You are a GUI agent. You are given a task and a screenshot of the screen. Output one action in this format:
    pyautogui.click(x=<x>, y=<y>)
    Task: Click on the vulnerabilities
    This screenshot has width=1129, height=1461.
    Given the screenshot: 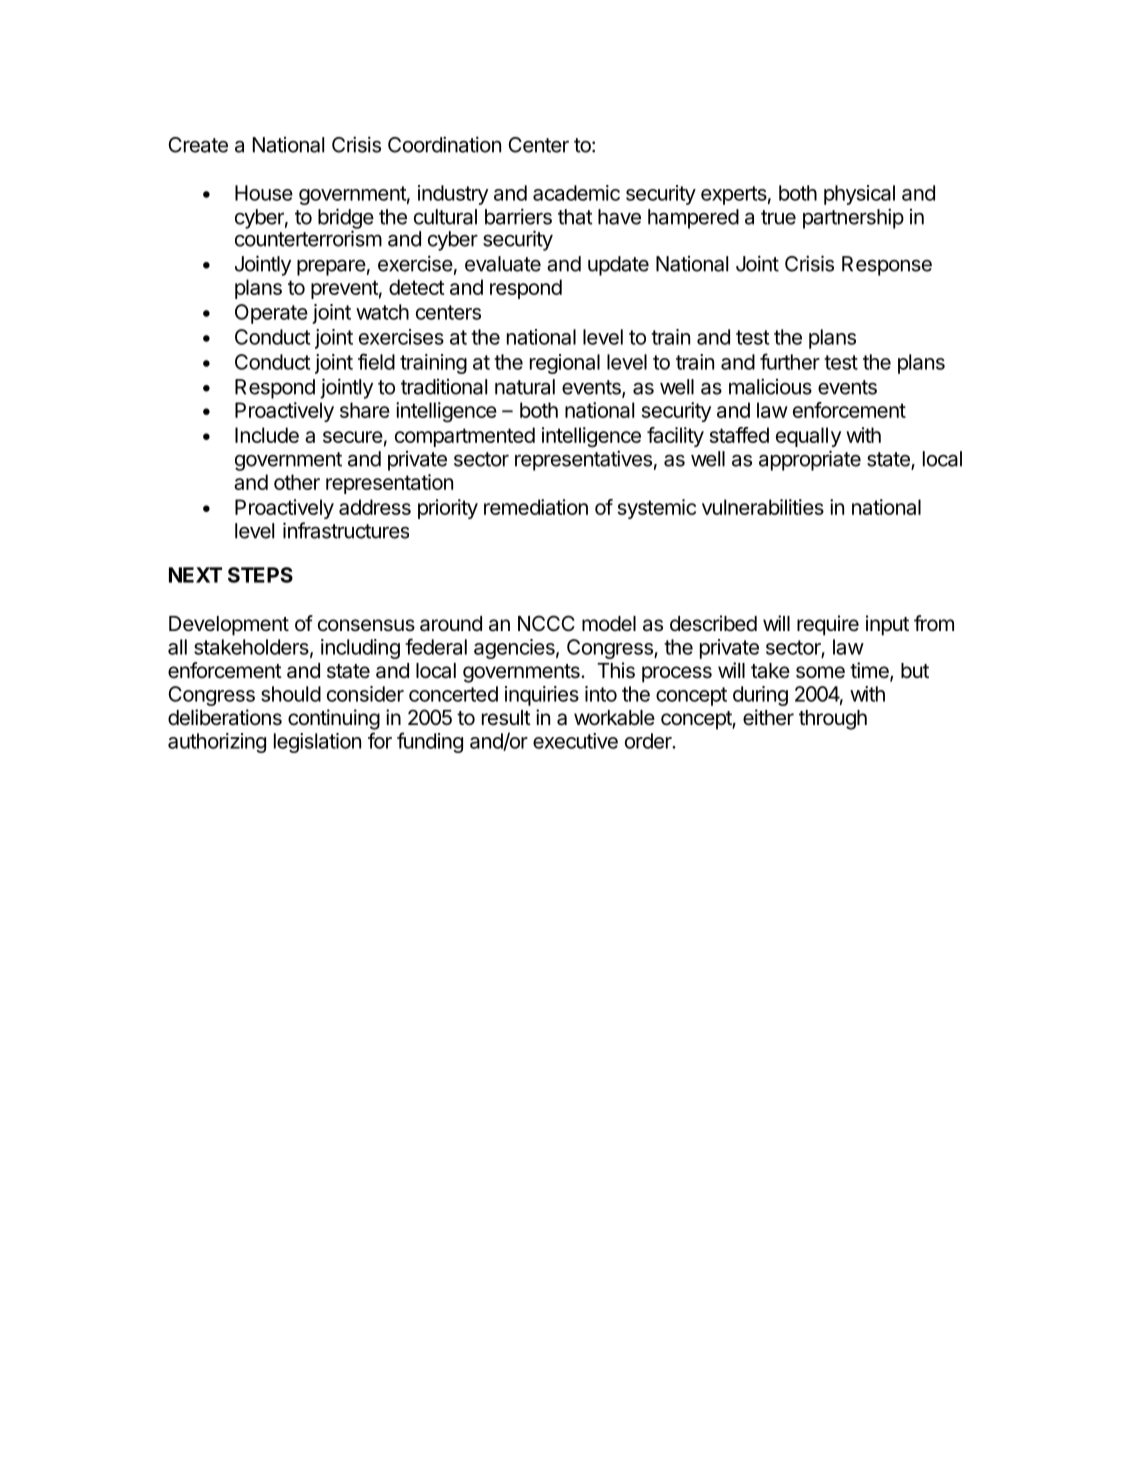 What is the action you would take?
    pyautogui.click(x=763, y=507)
